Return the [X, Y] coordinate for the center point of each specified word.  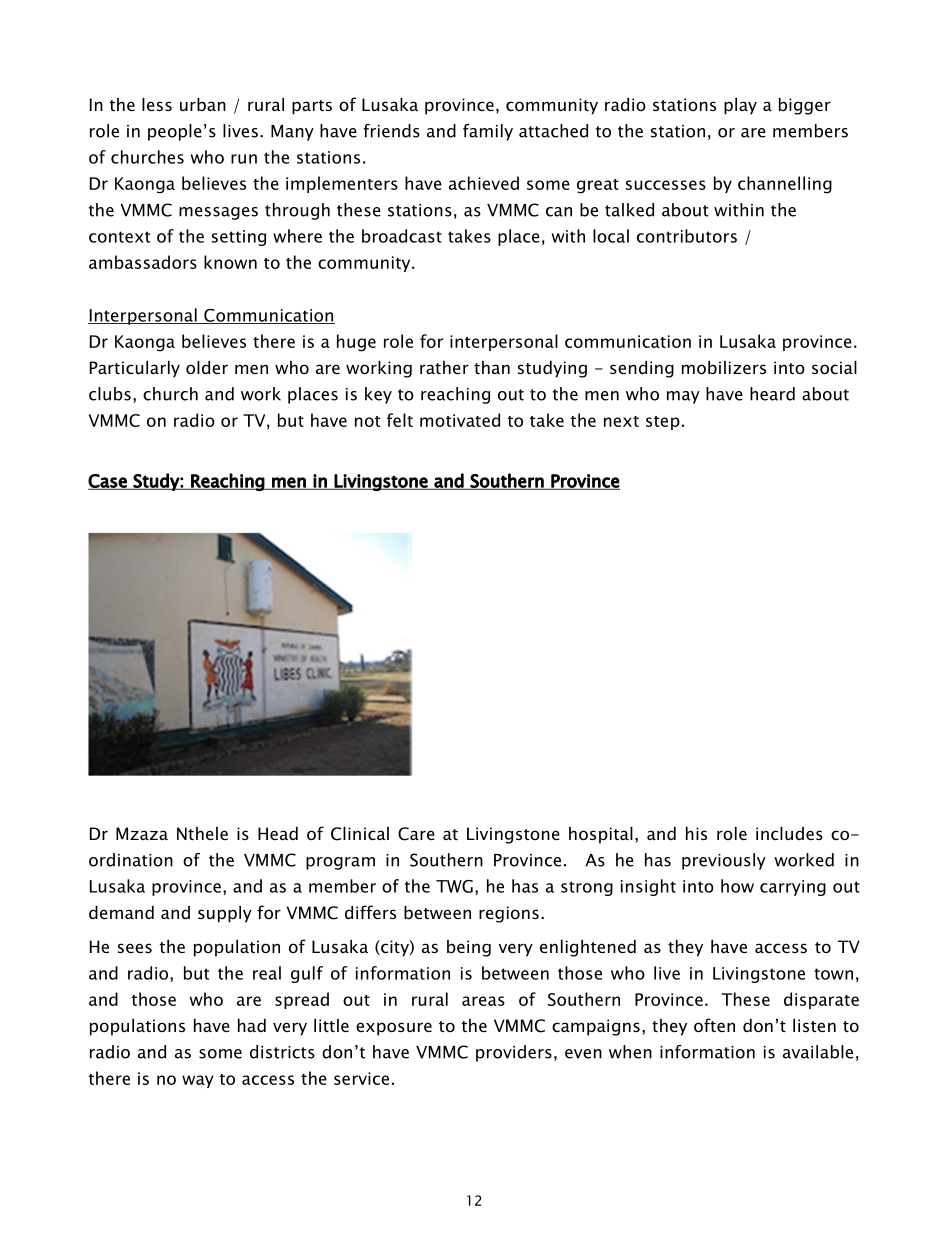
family [488, 132]
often [714, 1025]
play [740, 106]
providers [514, 1053]
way [198, 1081]
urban [203, 104]
